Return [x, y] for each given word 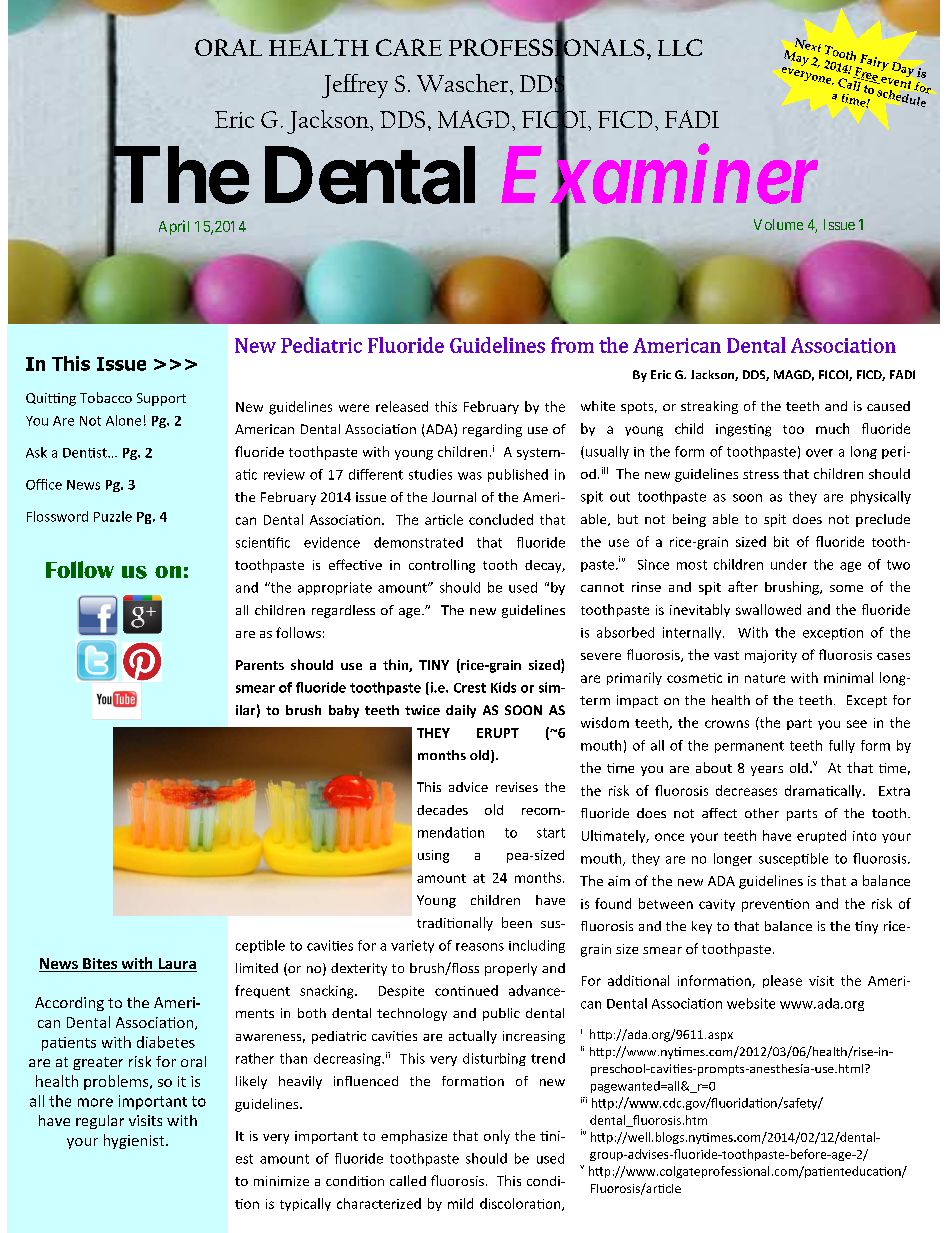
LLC [680, 47]
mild [460, 1203]
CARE [409, 47]
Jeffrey [355, 86]
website [751, 1003]
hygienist [135, 1141]
